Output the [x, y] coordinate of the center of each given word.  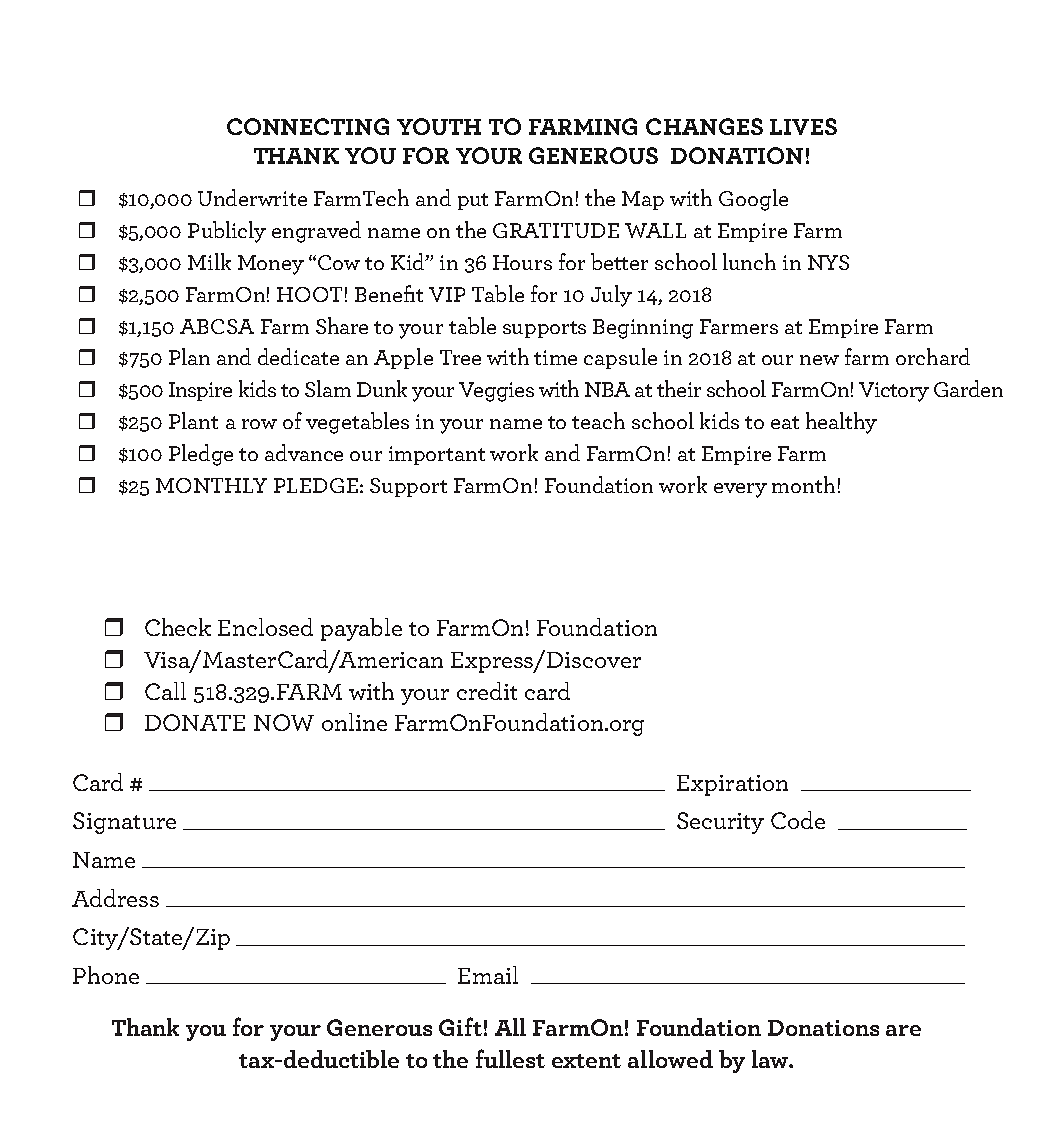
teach [598, 420]
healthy [841, 423]
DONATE [195, 722]
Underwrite [252, 197]
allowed [670, 1059]
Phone [106, 975]
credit [487, 691]
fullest [510, 1058]
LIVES [803, 126]
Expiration [732, 785]
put [473, 201]
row [259, 424]
